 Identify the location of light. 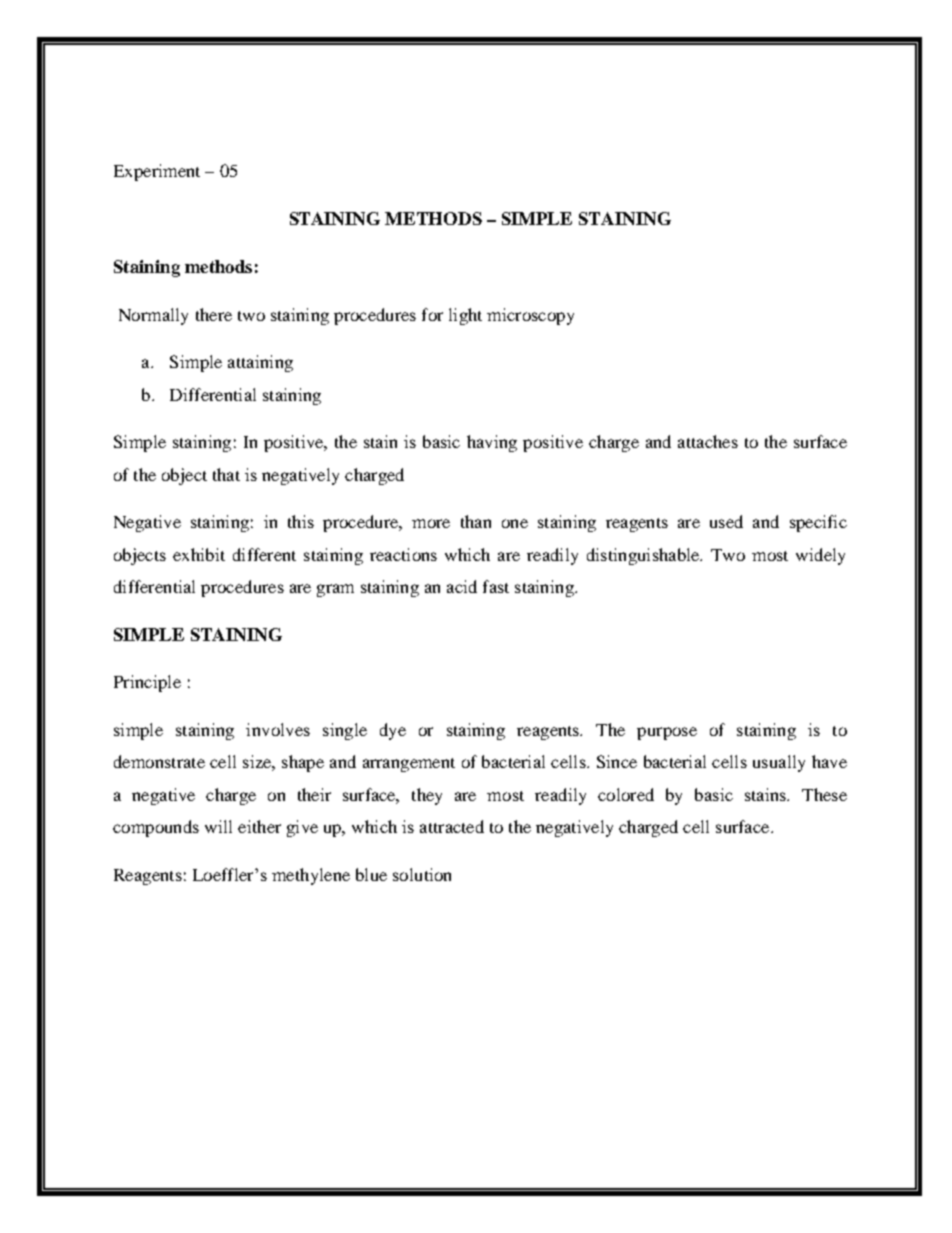
(465, 316).
